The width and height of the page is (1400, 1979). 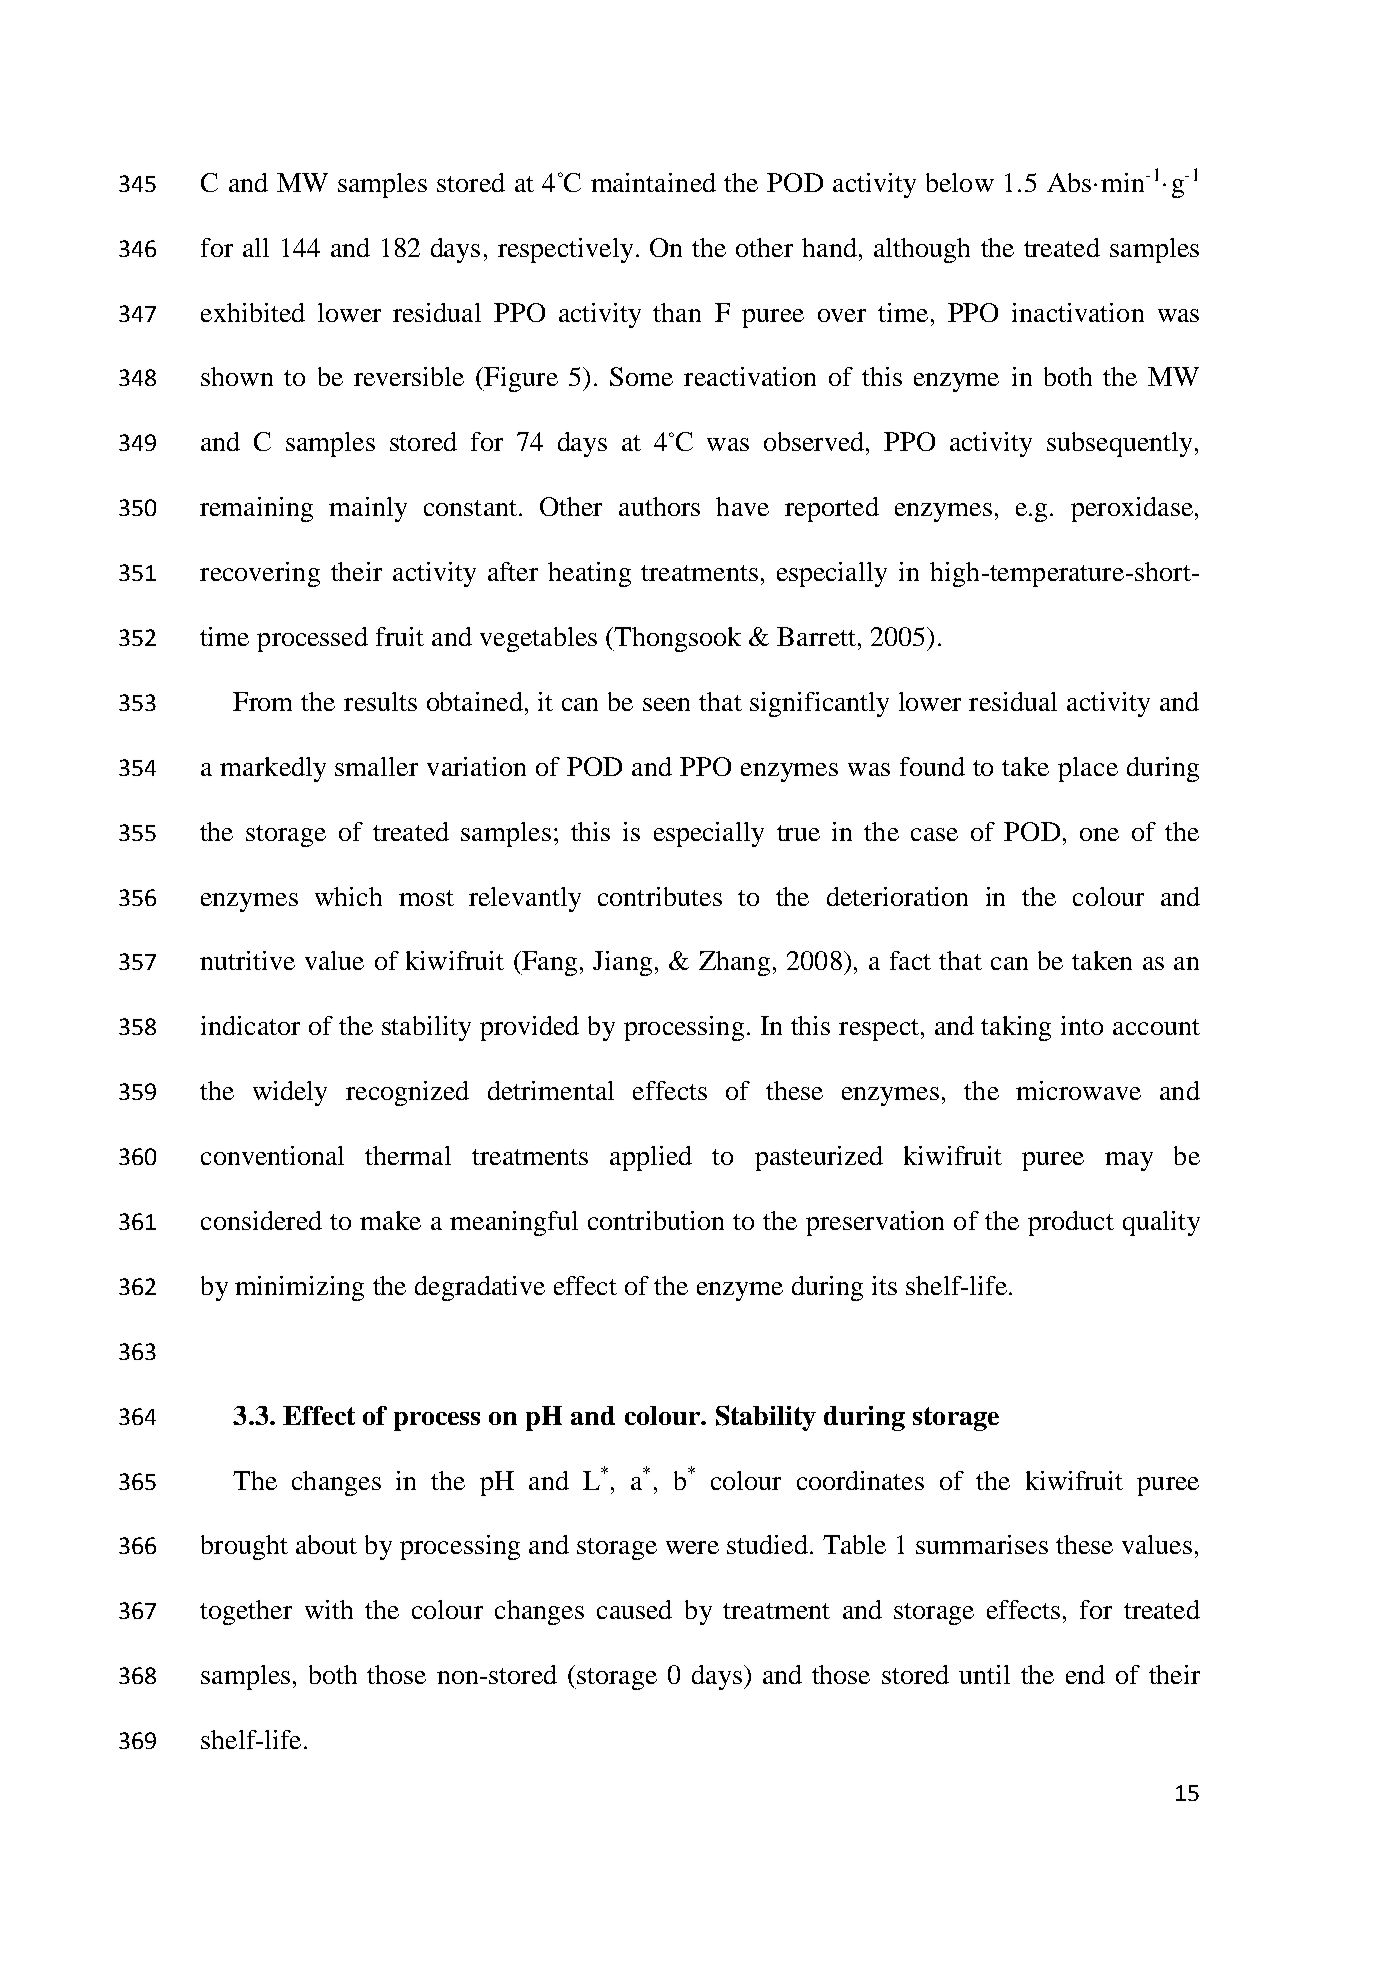 What do you see at coordinates (376, 766) in the page?
I see `smaller` at bounding box center [376, 766].
